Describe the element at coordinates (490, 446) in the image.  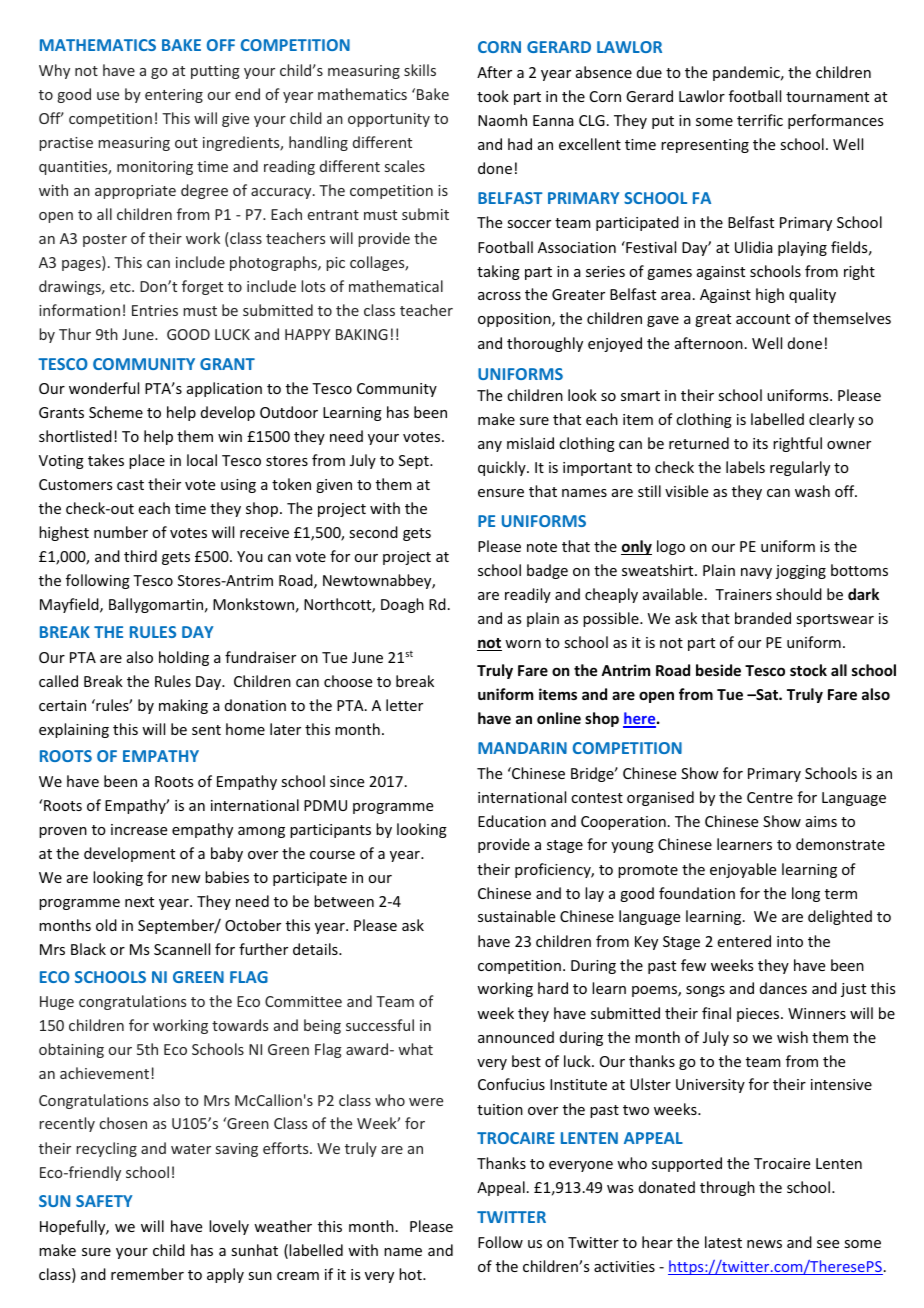
I see `any` at that location.
